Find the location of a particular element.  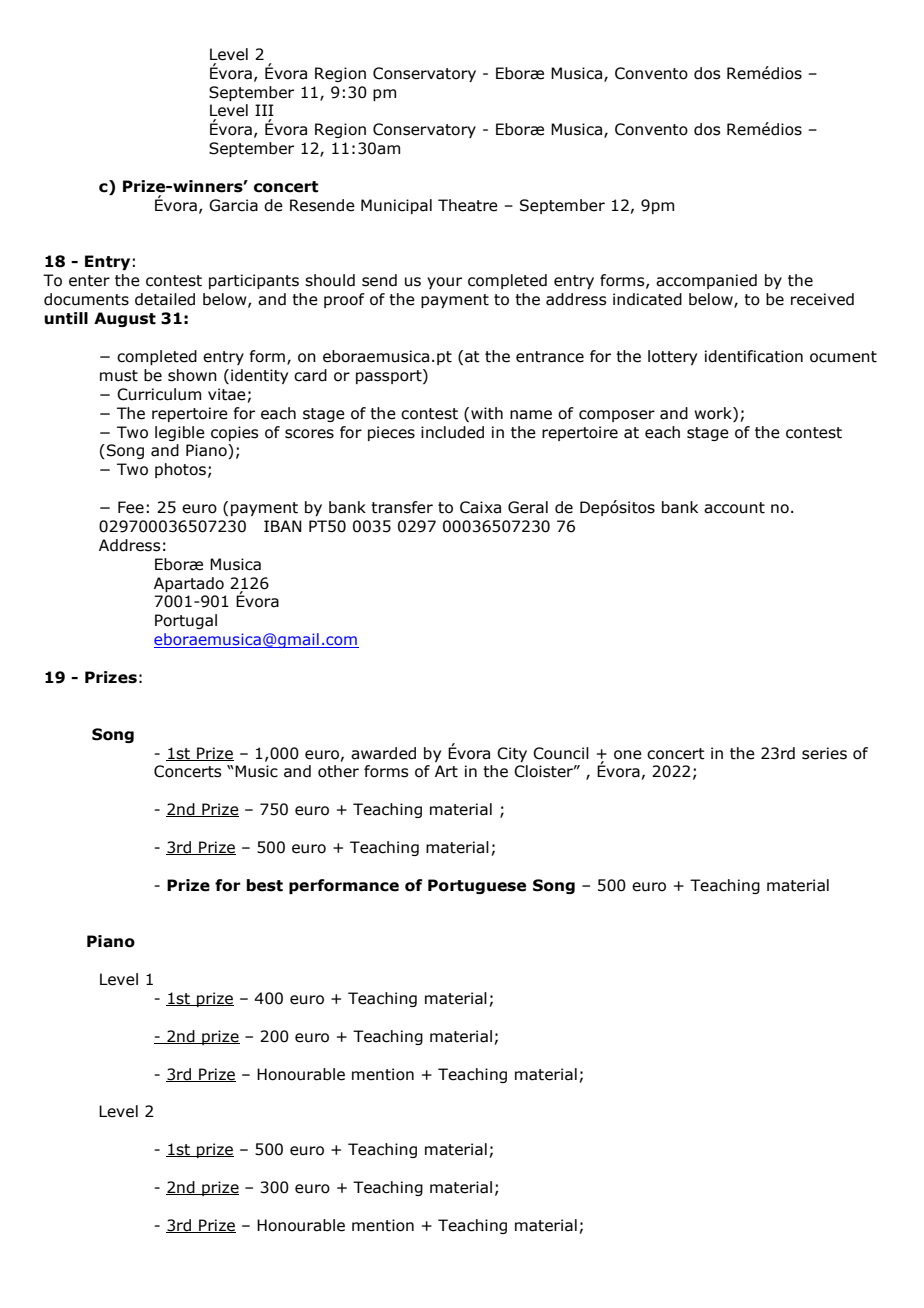

Fee is located at coordinates (131, 507).
